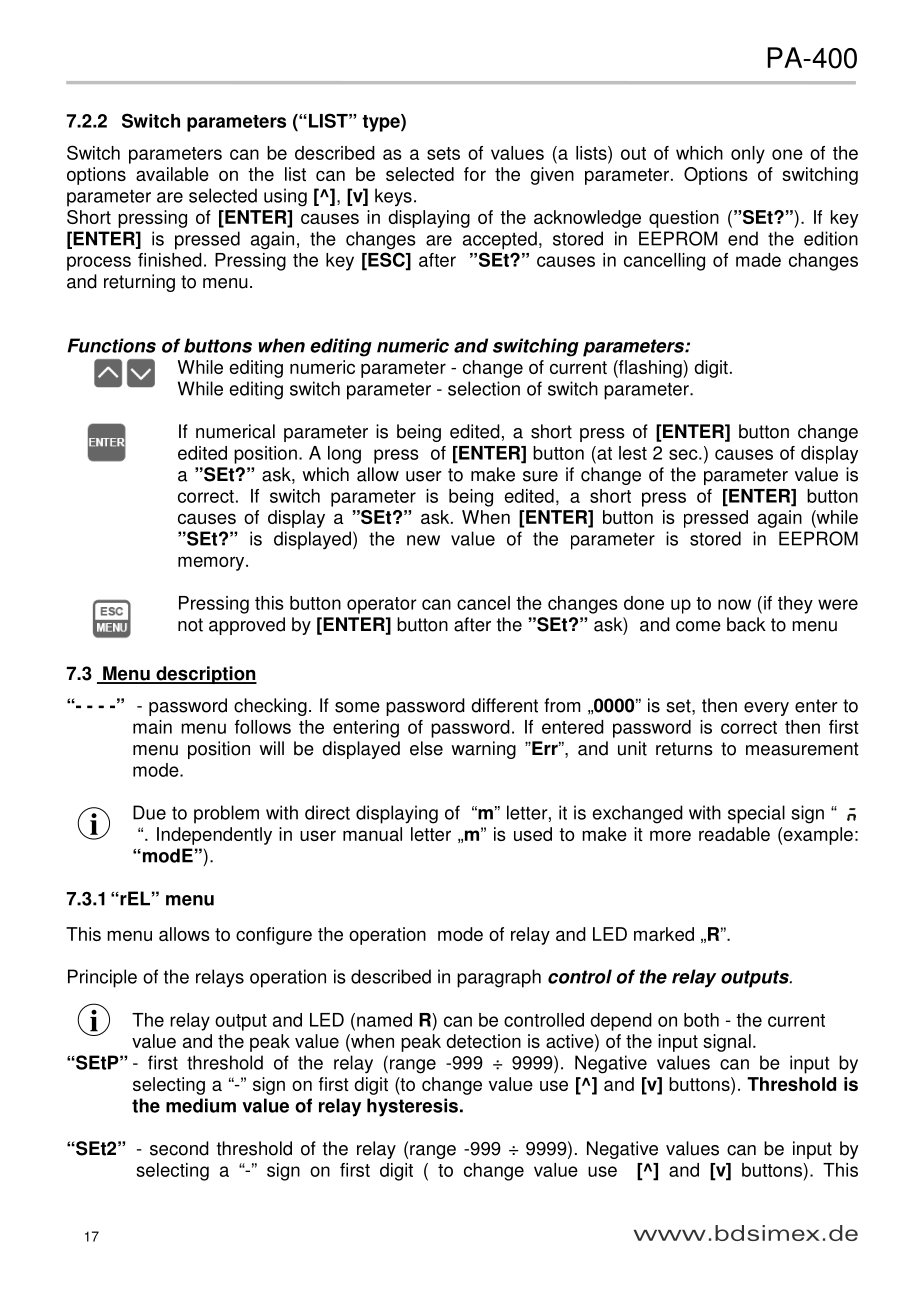  I want to click on available, so click(172, 174).
